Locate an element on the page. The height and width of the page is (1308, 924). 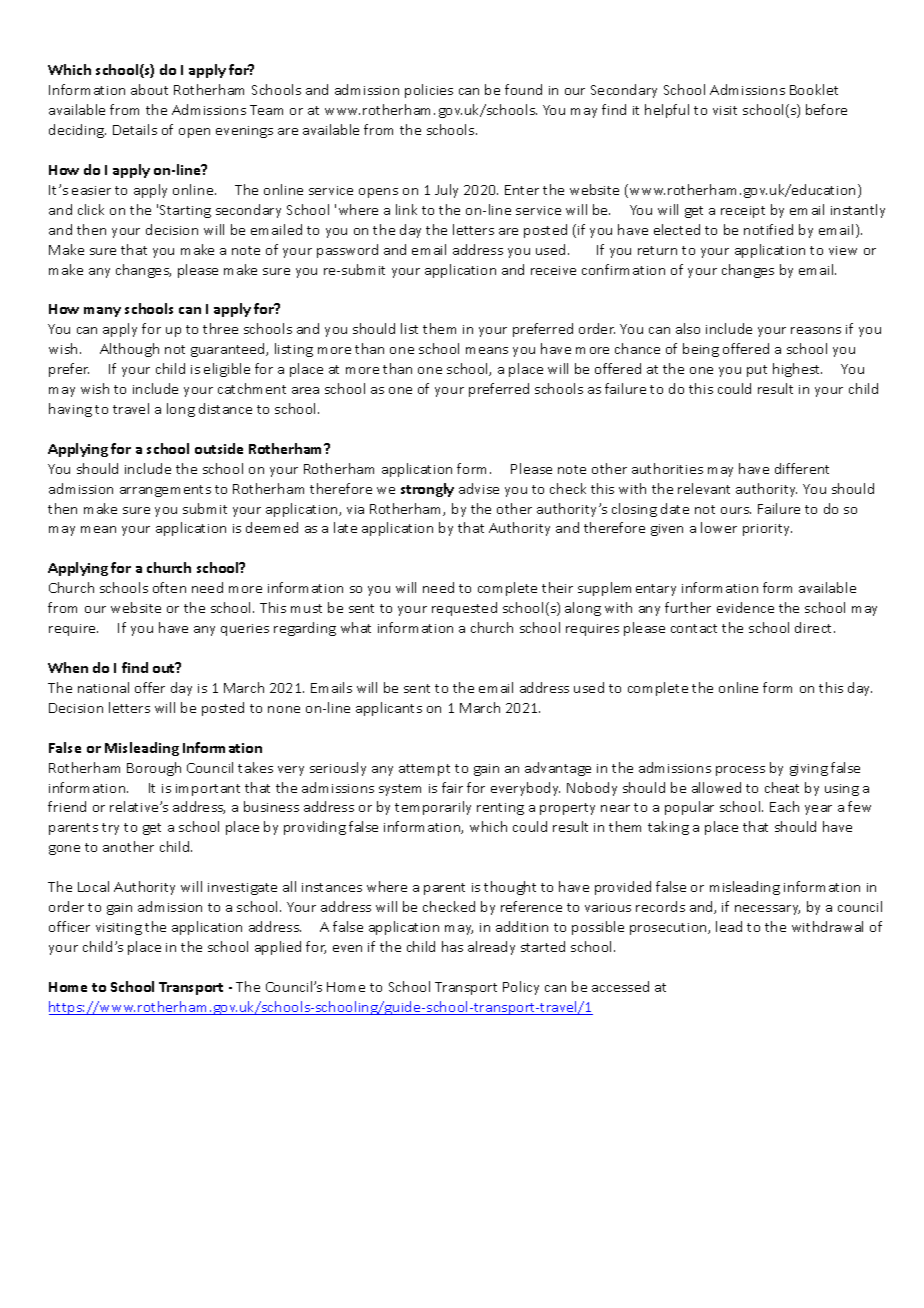
before is located at coordinates (826, 109).
